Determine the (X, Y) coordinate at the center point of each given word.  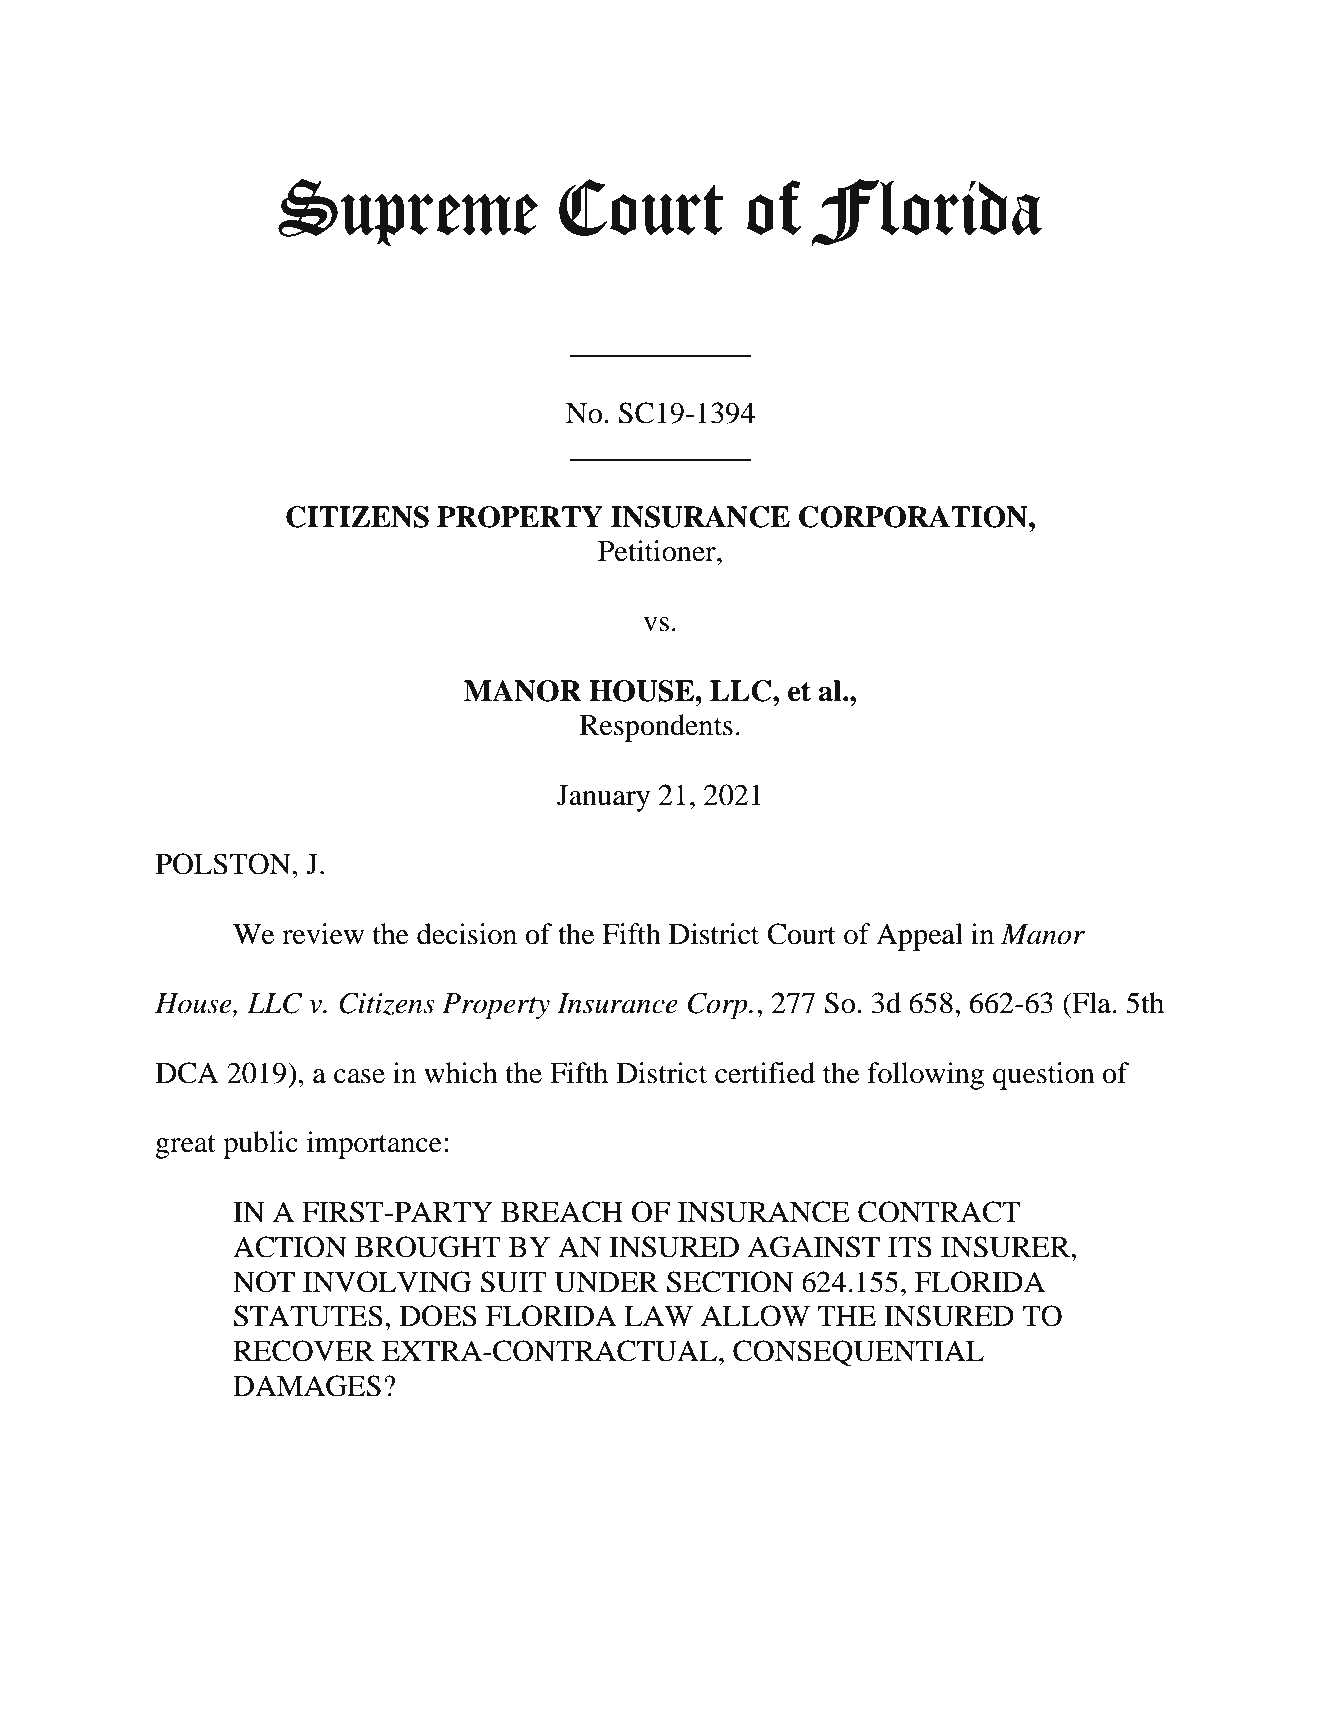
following (926, 1076)
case (359, 1076)
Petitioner (658, 551)
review (323, 934)
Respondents (656, 728)
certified (765, 1073)
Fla (1092, 1003)
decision (467, 934)
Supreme (408, 213)
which (461, 1073)
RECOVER (303, 1351)
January (603, 798)
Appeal (919, 937)
